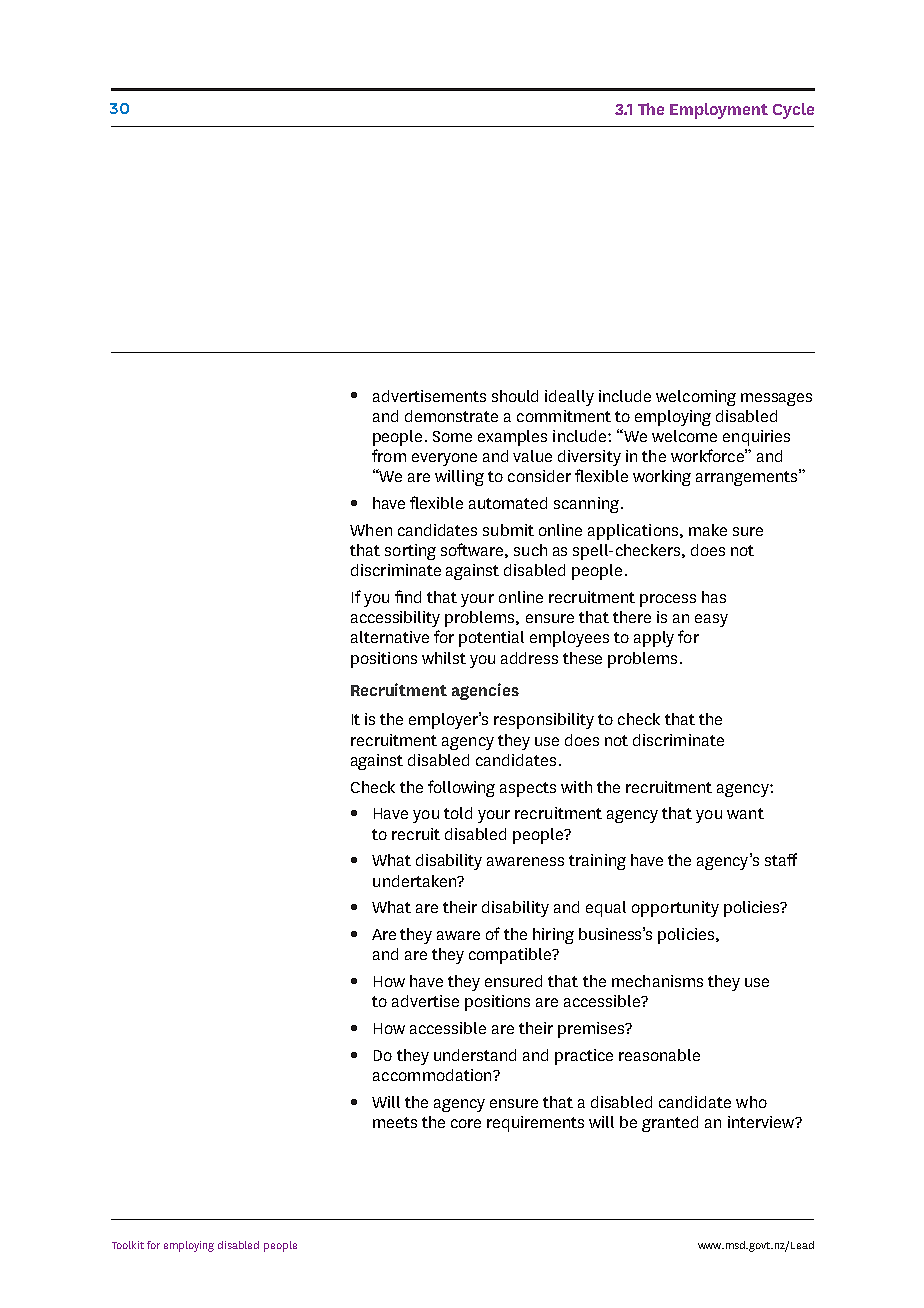  I want to click on undertaken, so click(415, 881).
